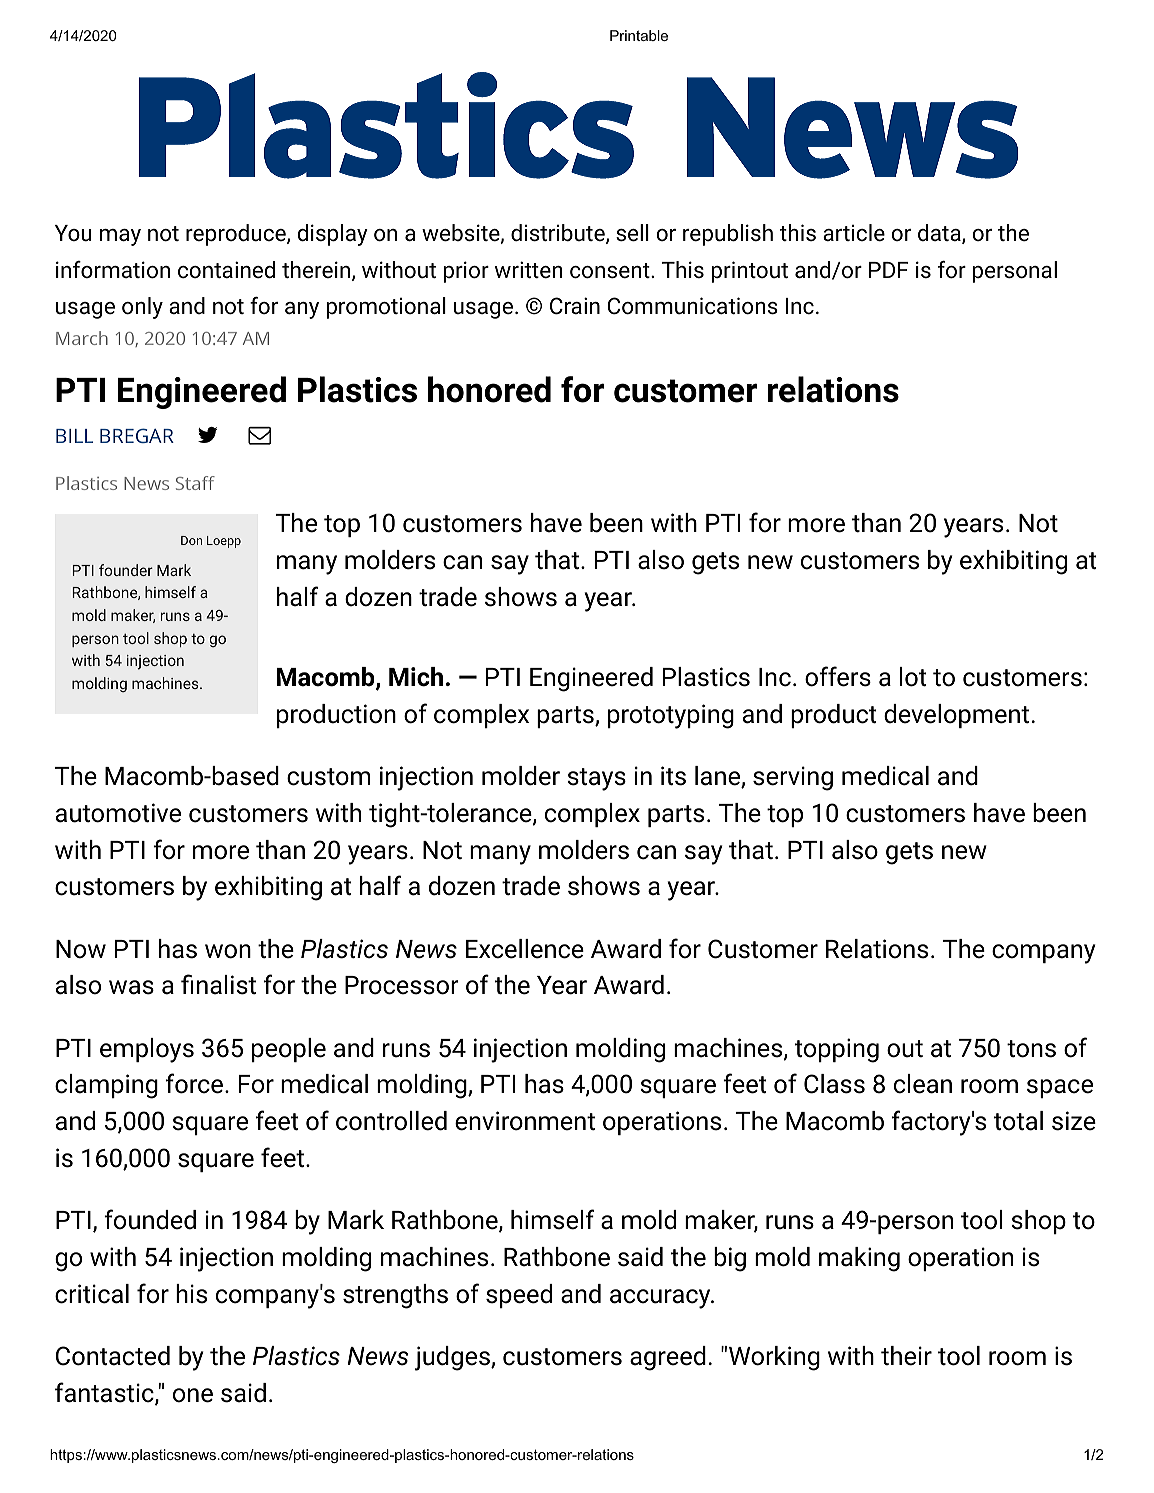  Describe the element at coordinates (639, 35) in the screenshot. I see `Printable` at that location.
